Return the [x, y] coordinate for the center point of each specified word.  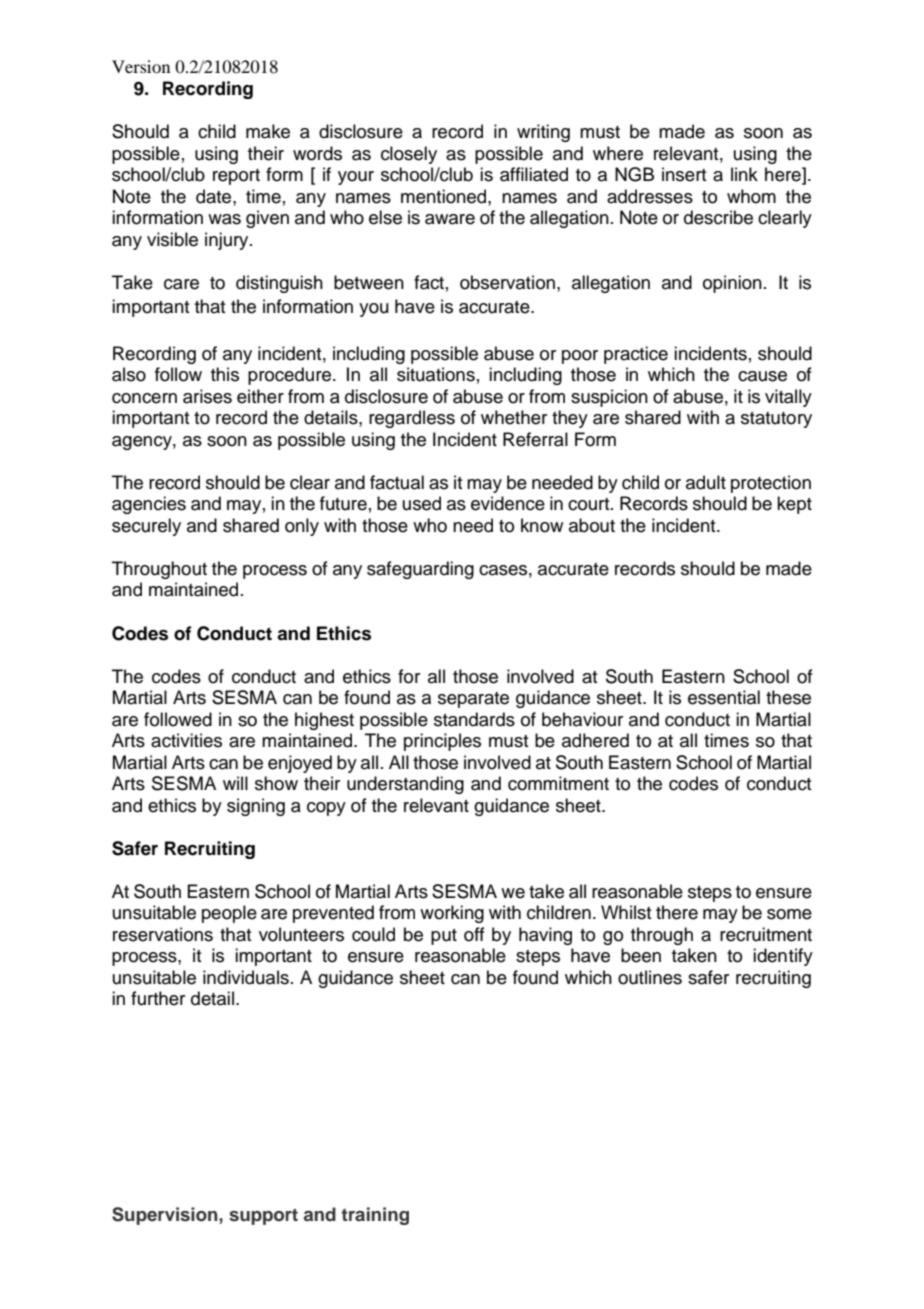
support [263, 1216]
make [268, 131]
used [422, 503]
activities [186, 740]
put [444, 937]
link [744, 174]
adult [706, 482]
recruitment [766, 934]
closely [409, 155]
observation [507, 282]
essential [724, 697]
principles [442, 742]
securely [146, 527]
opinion [732, 284]
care [181, 284]
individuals [246, 977]
